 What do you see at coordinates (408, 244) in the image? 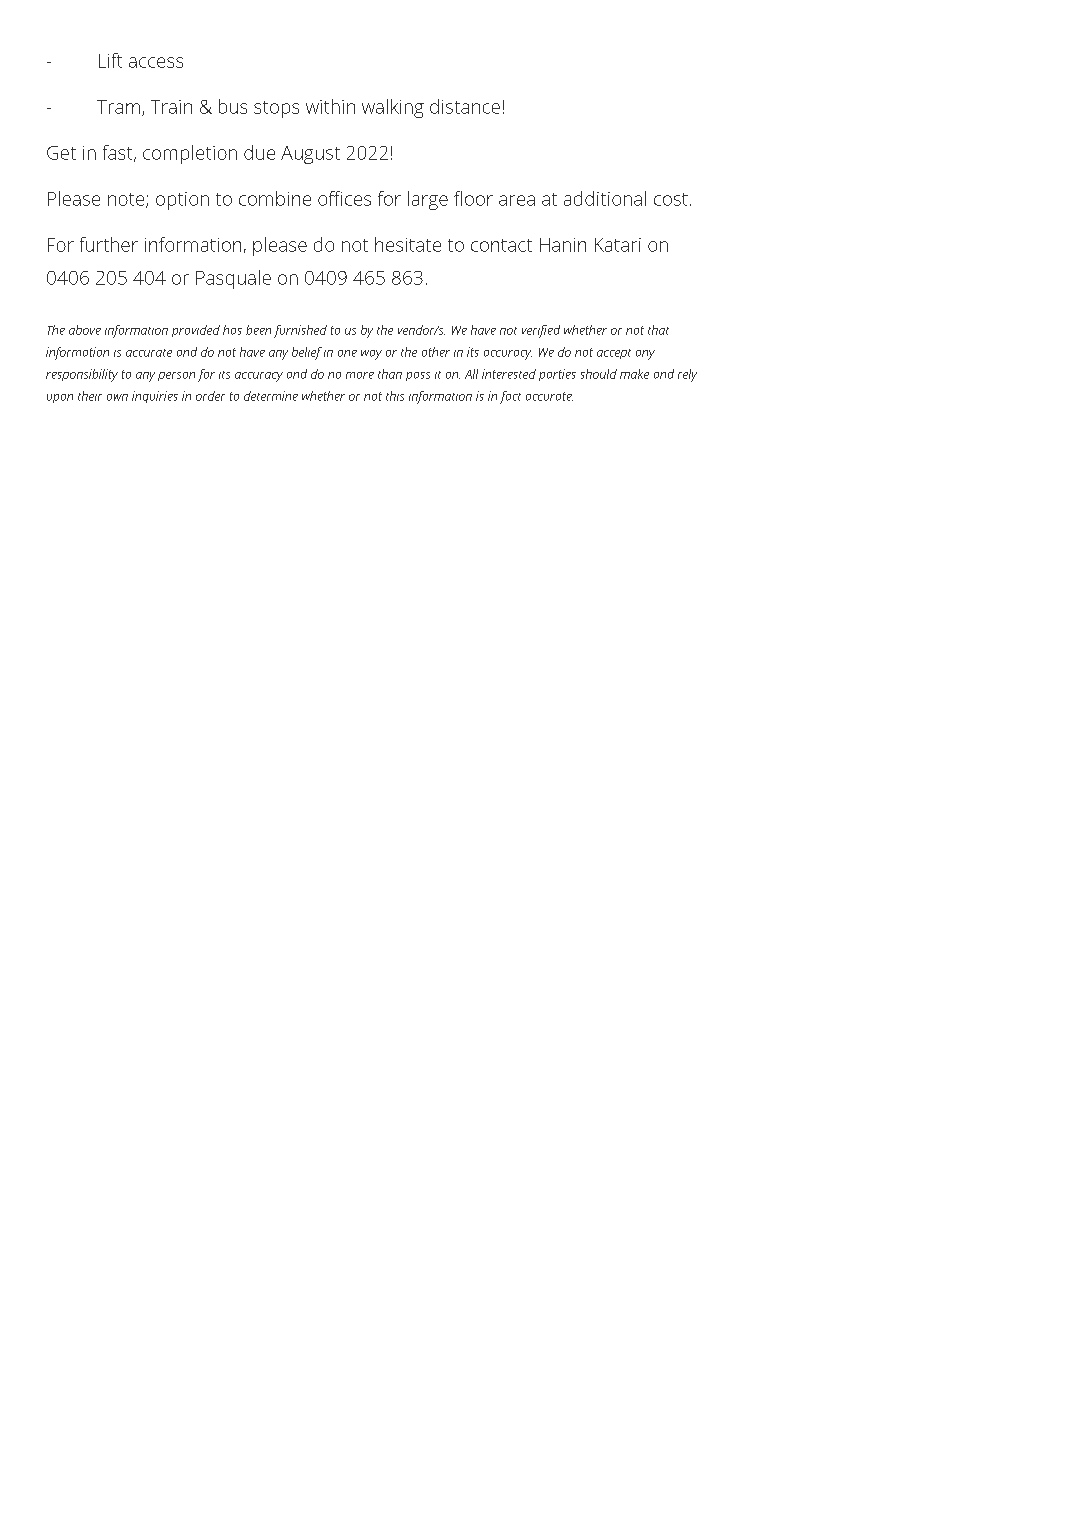
I see `hesitate` at bounding box center [408, 244].
